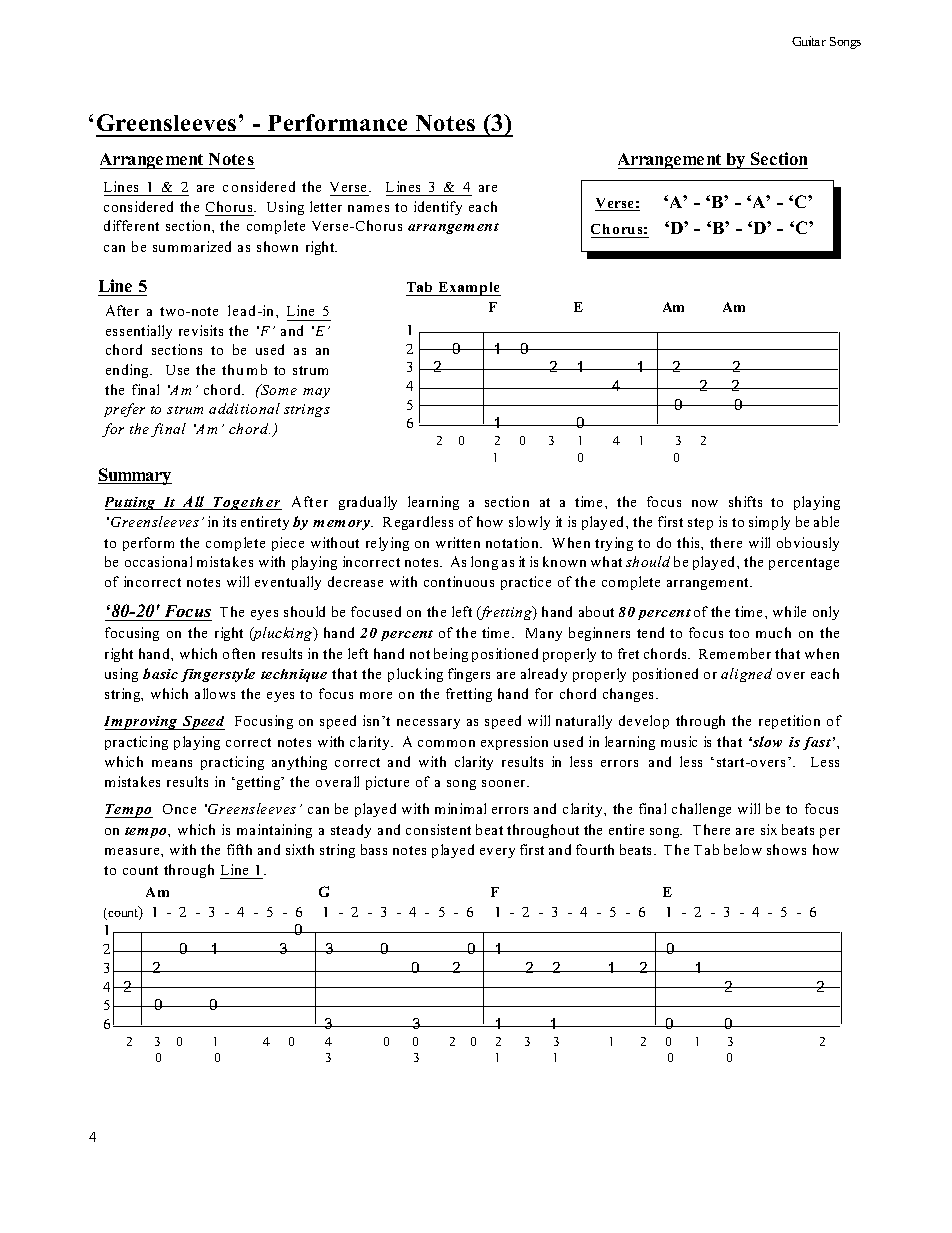 Image resolution: width=952 pixels, height=1233 pixels. I want to click on Example, so click(469, 289).
